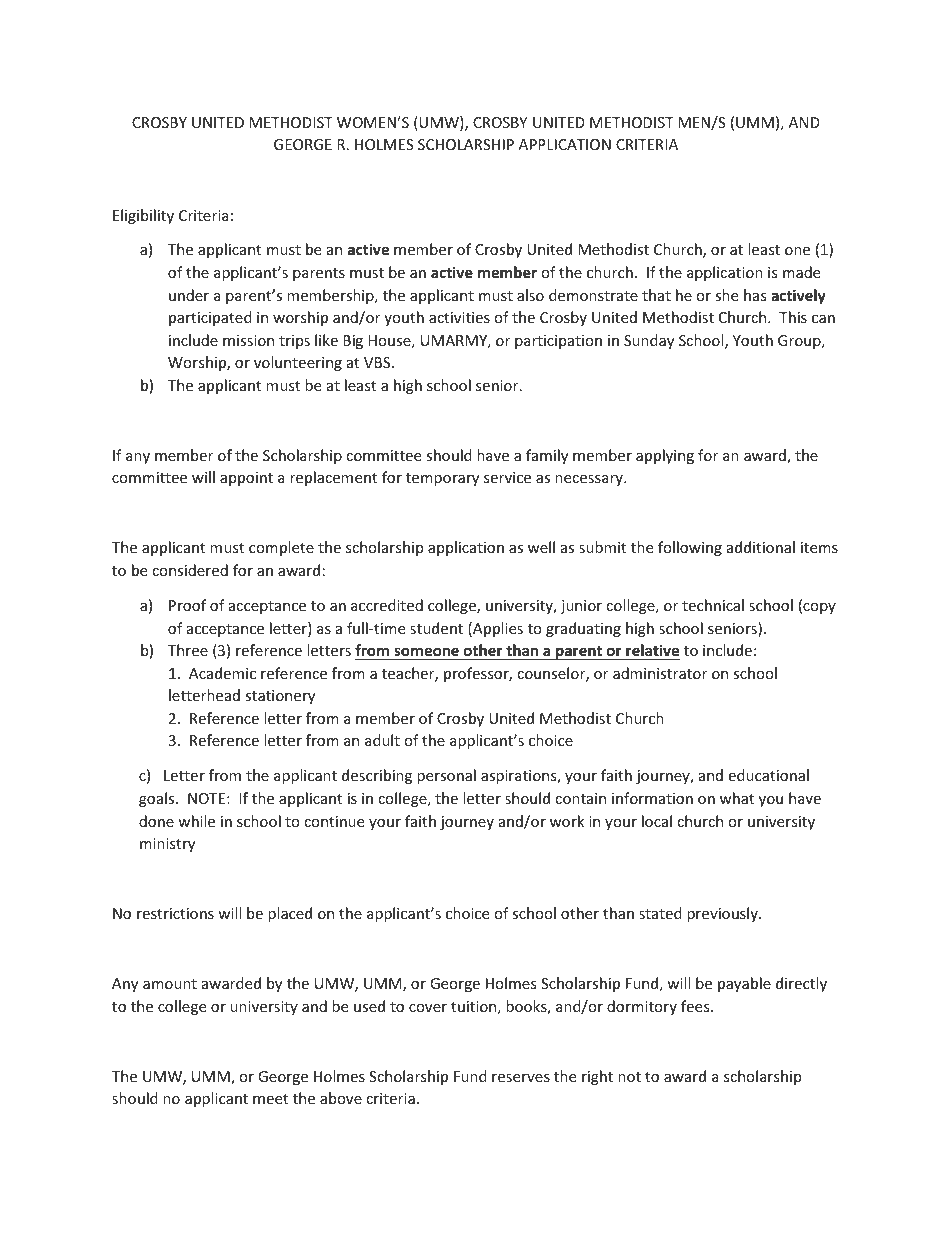 This document has width=952, height=1233. What do you see at coordinates (801, 272) in the document?
I see `made` at bounding box center [801, 272].
